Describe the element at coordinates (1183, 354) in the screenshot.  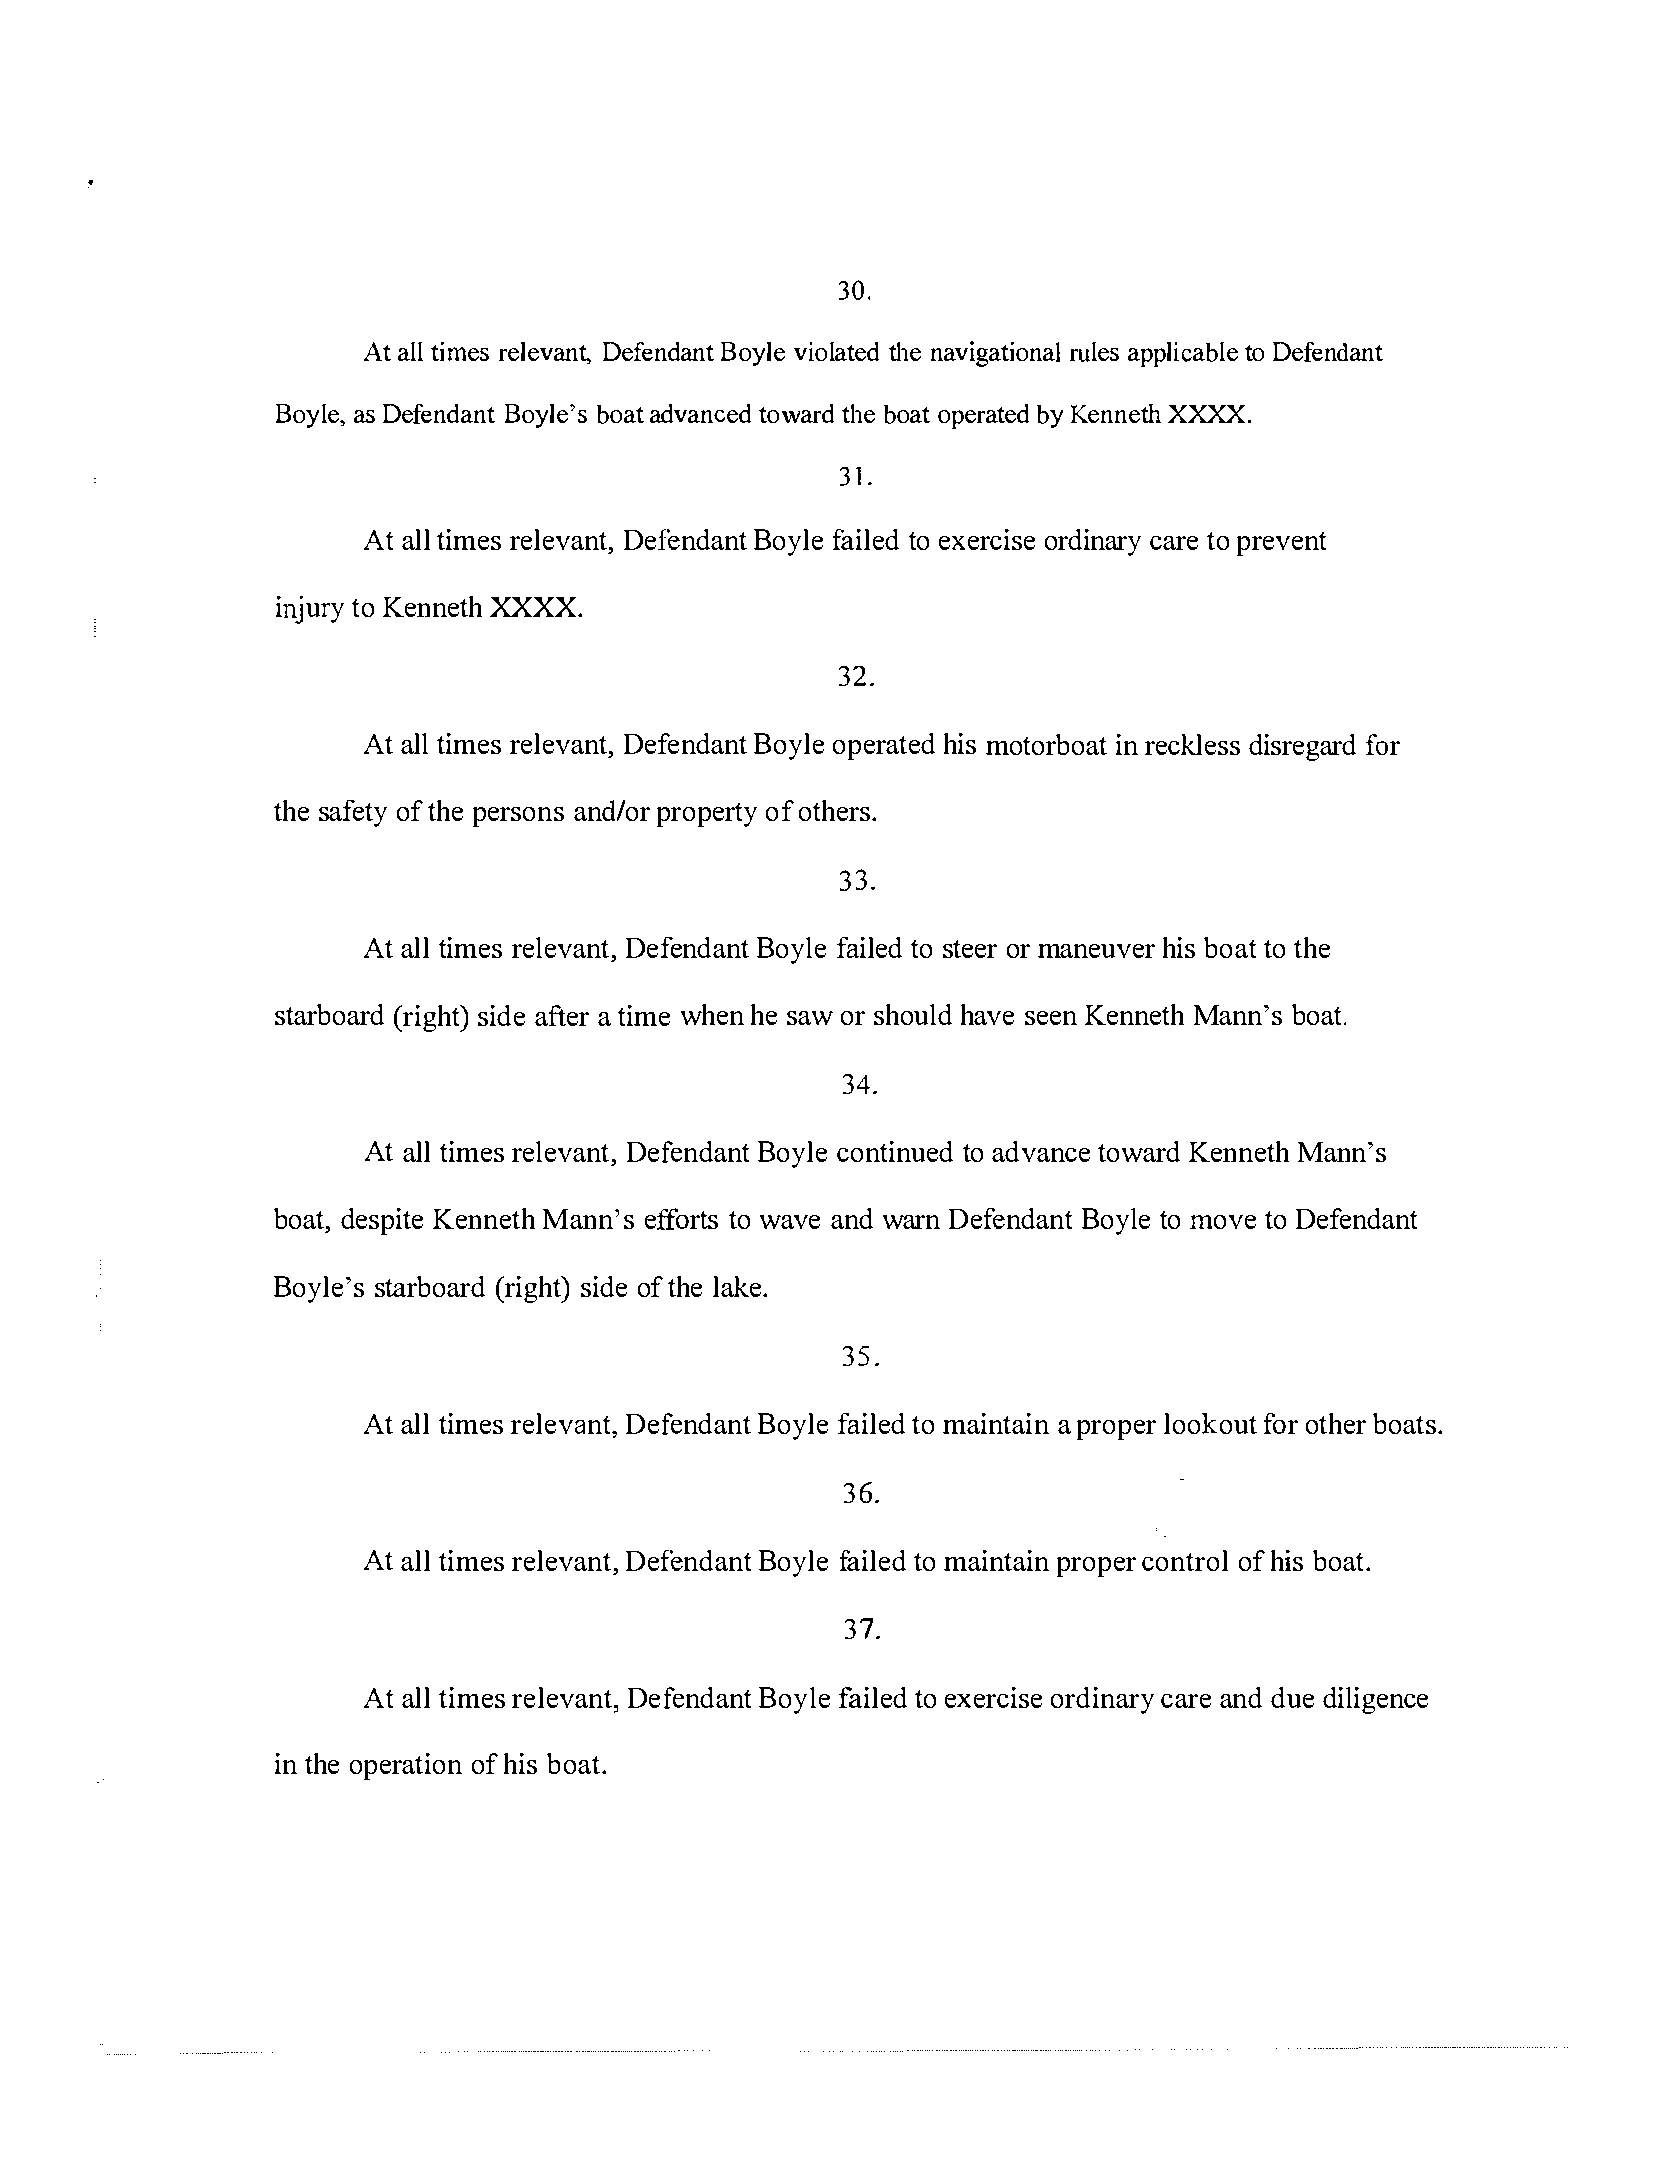
I see `applicable` at that location.
